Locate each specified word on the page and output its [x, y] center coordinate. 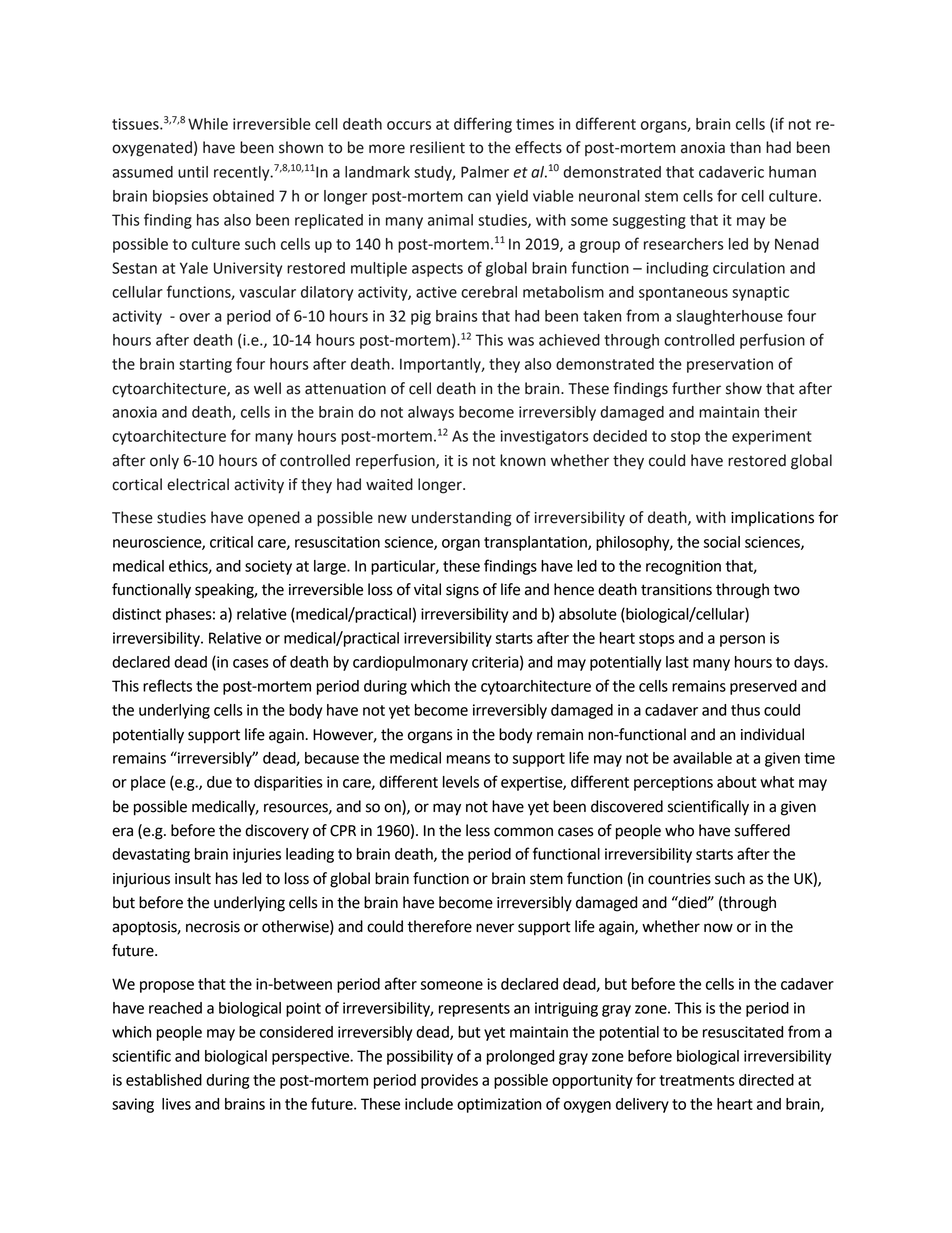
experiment [772, 437]
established [164, 1080]
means [468, 759]
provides [449, 1081]
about [736, 782]
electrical [198, 484]
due [219, 782]
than [745, 147]
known [523, 460]
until [193, 172]
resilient [437, 147]
